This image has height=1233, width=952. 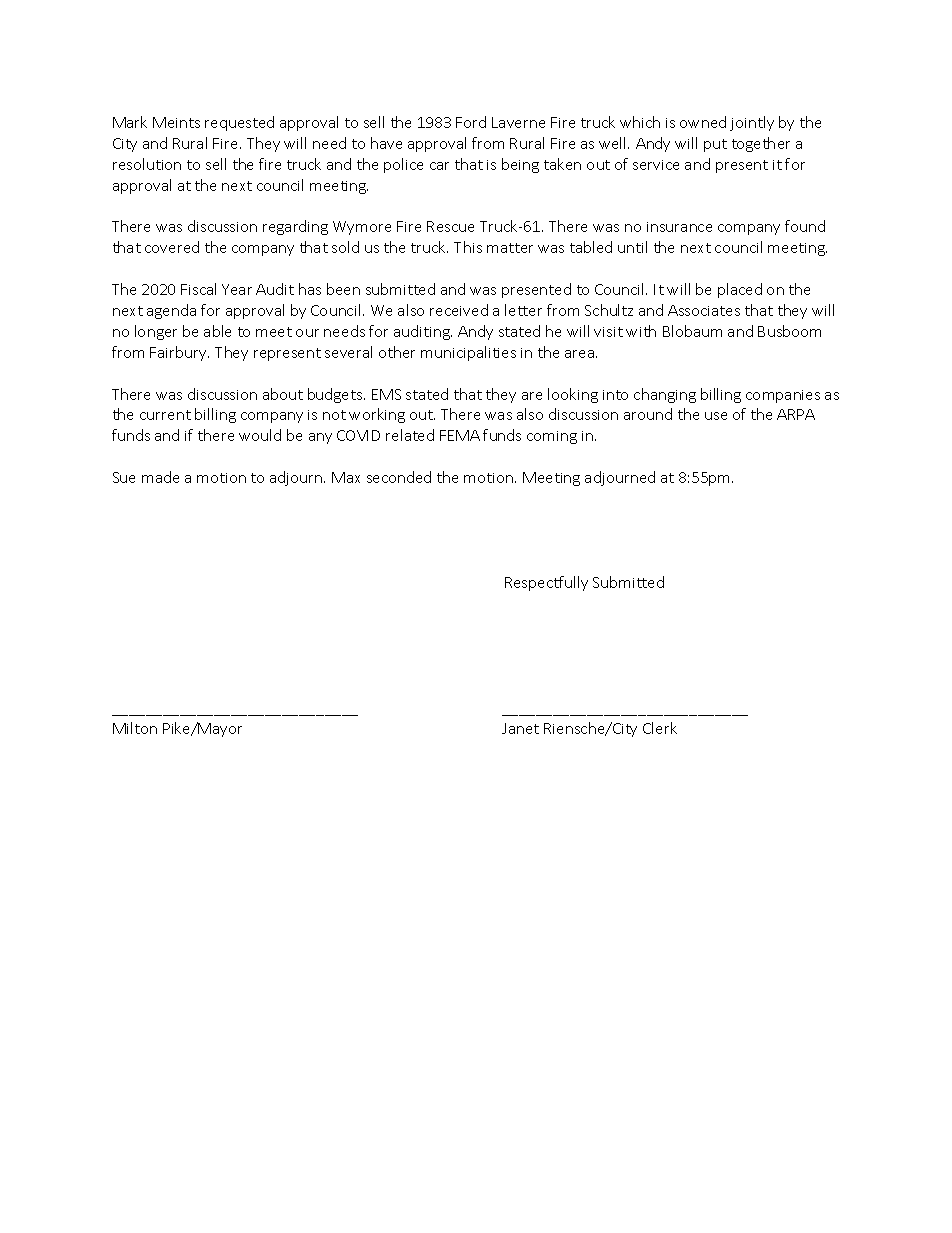 What do you see at coordinates (471, 122) in the image?
I see `Ford` at bounding box center [471, 122].
